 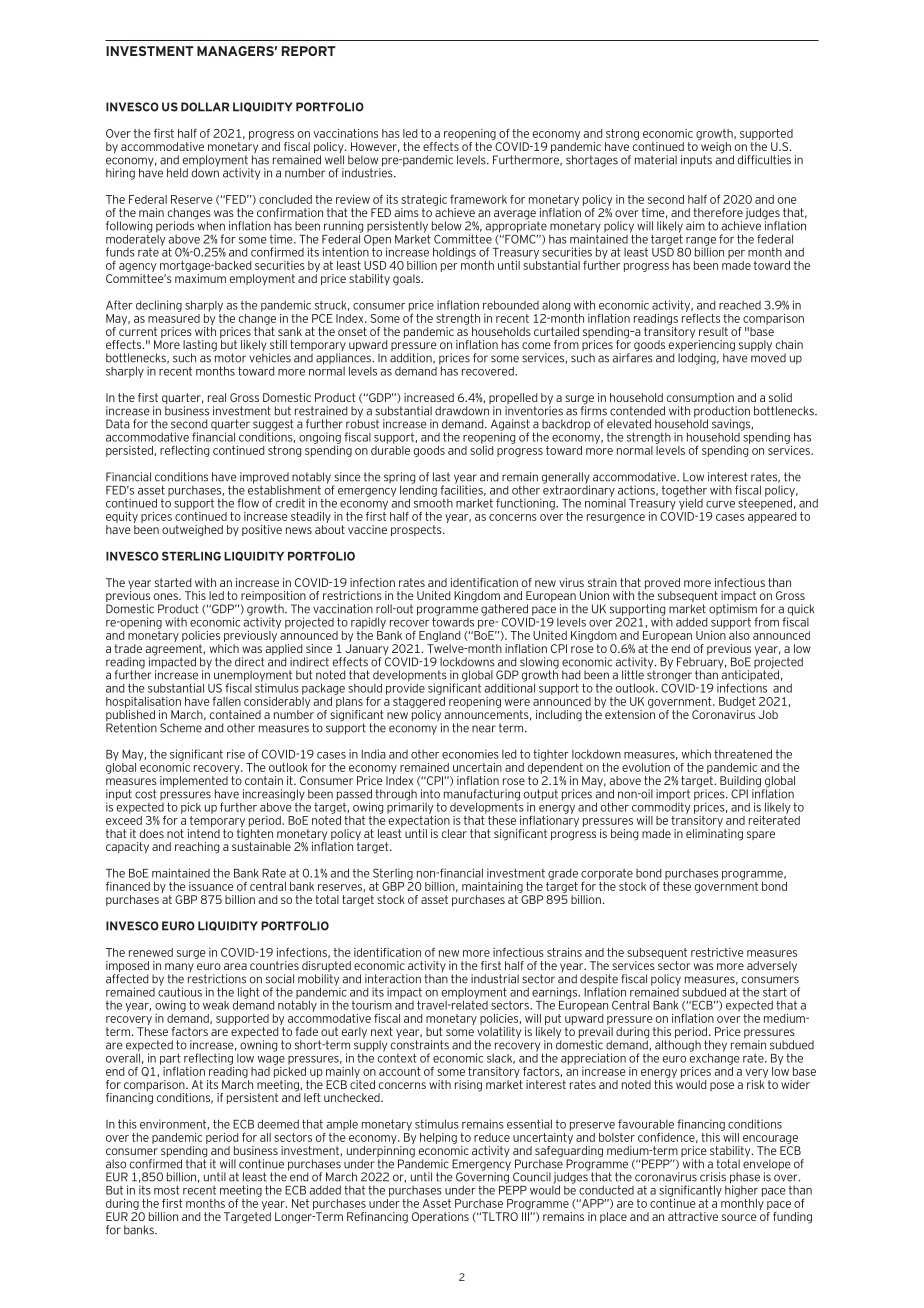 What do you see at coordinates (701, 317) in the screenshot?
I see `reflects` at bounding box center [701, 317].
